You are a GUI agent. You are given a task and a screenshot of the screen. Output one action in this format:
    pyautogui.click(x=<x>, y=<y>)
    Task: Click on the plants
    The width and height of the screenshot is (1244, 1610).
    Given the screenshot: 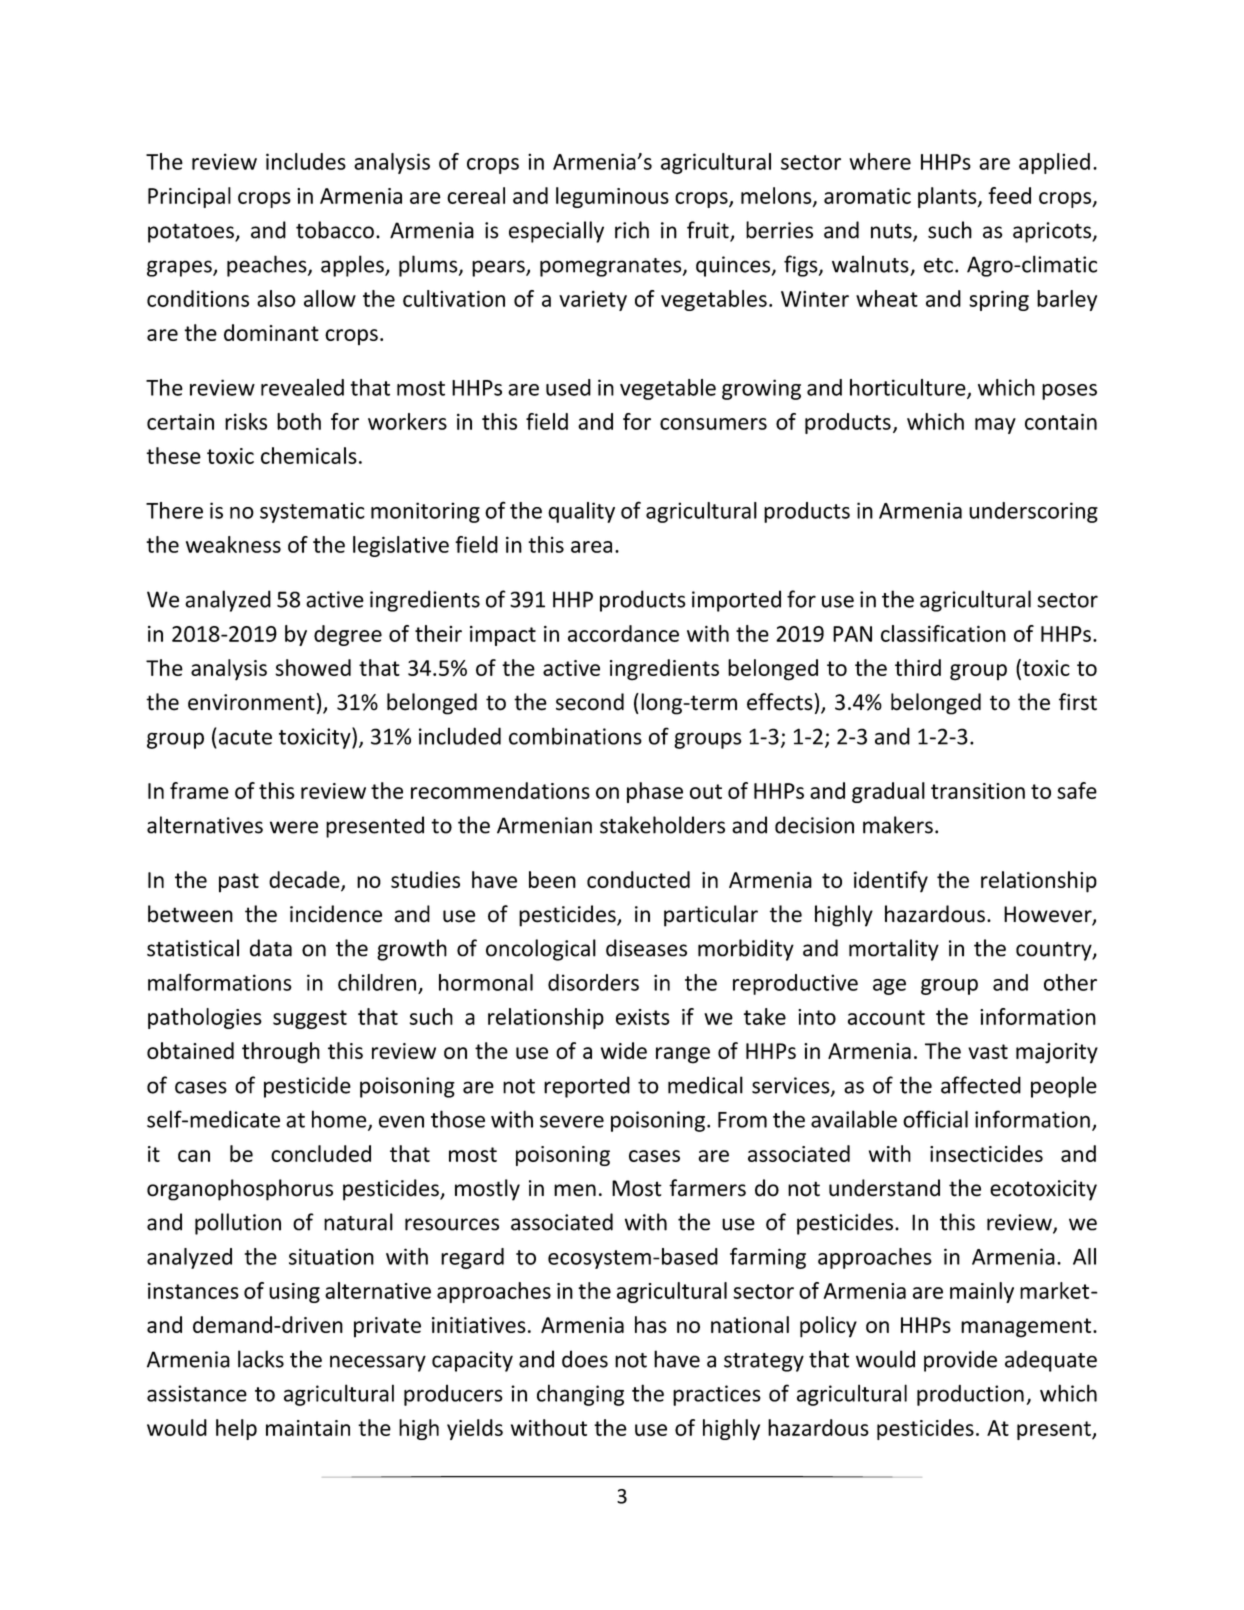 What is the action you would take?
    pyautogui.click(x=948, y=197)
